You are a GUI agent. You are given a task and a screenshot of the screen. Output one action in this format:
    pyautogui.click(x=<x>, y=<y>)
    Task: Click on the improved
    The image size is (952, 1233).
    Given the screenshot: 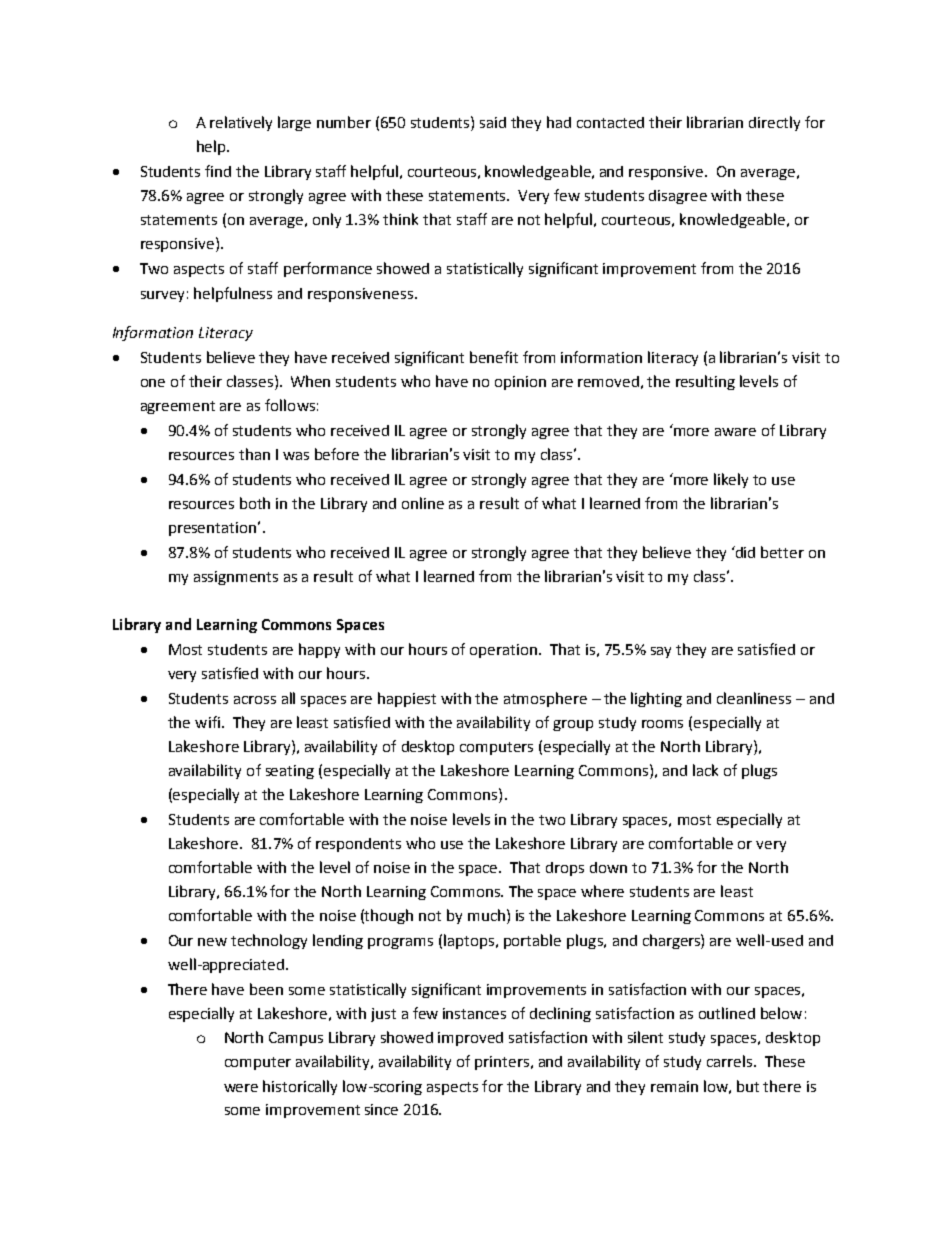 What is the action you would take?
    pyautogui.click(x=470, y=1039)
